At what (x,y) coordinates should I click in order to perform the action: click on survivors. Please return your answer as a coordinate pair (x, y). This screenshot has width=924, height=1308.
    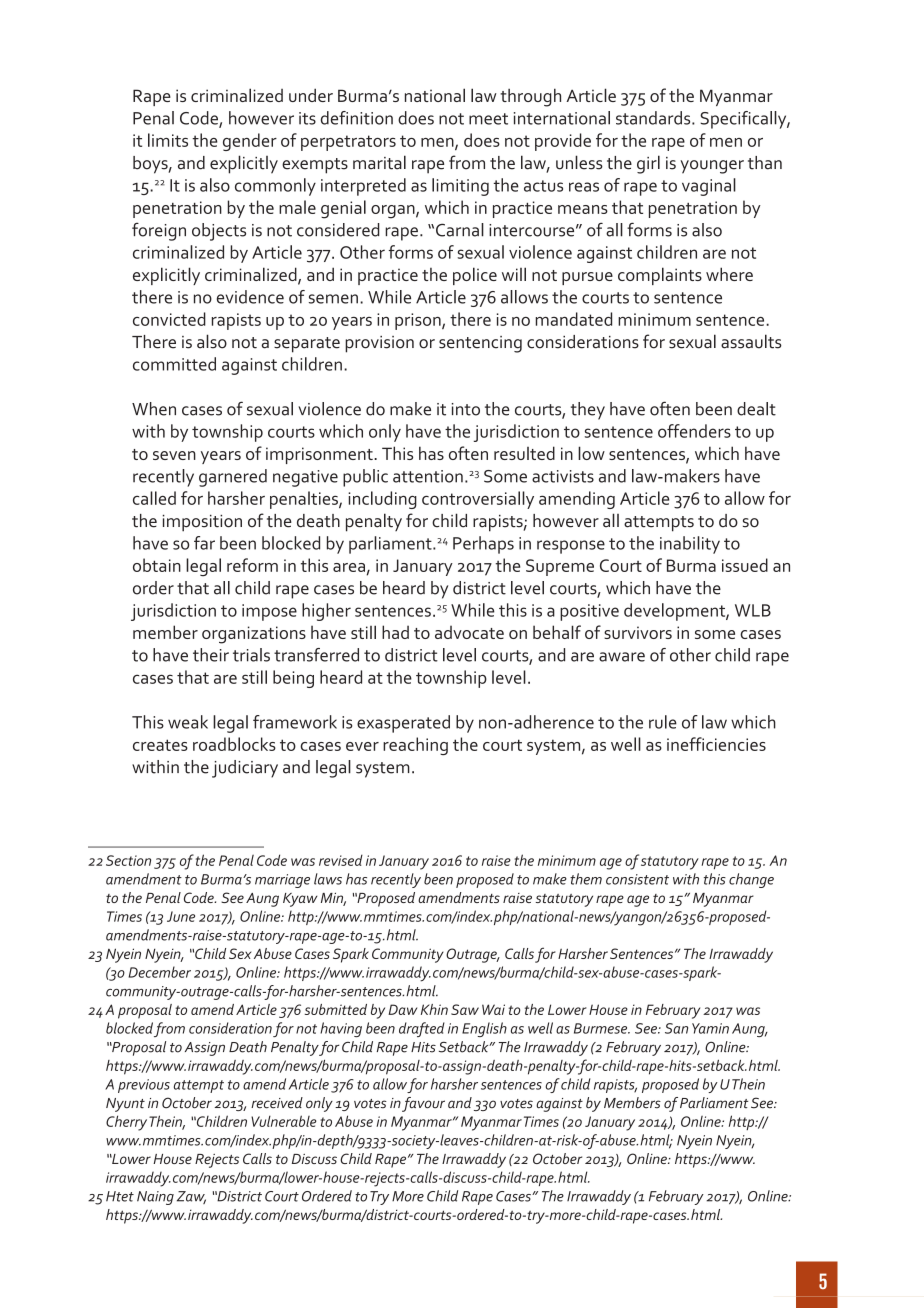
    Looking at the image, I should click on (638, 632).
